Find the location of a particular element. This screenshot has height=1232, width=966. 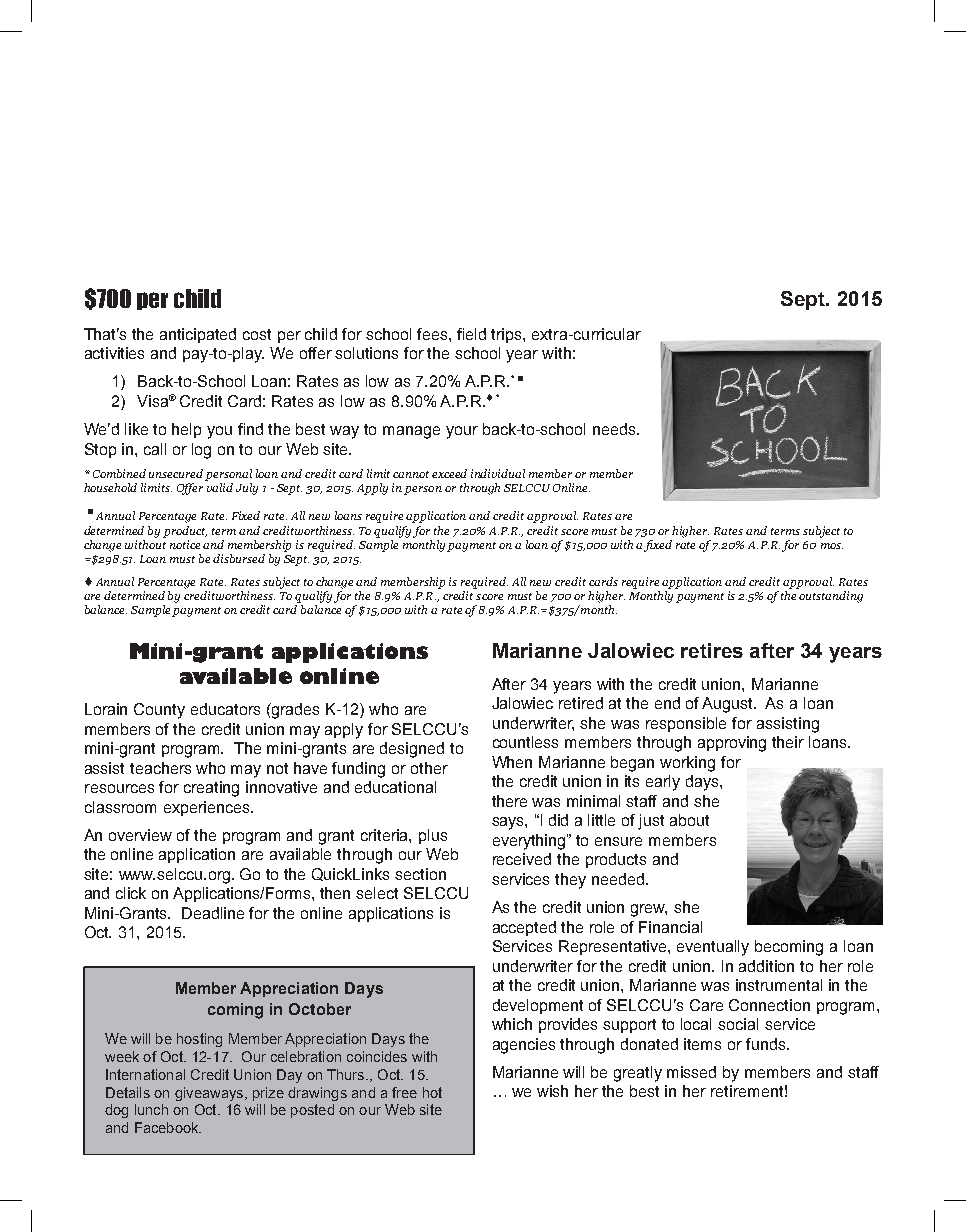

anticipated is located at coordinates (198, 335).
